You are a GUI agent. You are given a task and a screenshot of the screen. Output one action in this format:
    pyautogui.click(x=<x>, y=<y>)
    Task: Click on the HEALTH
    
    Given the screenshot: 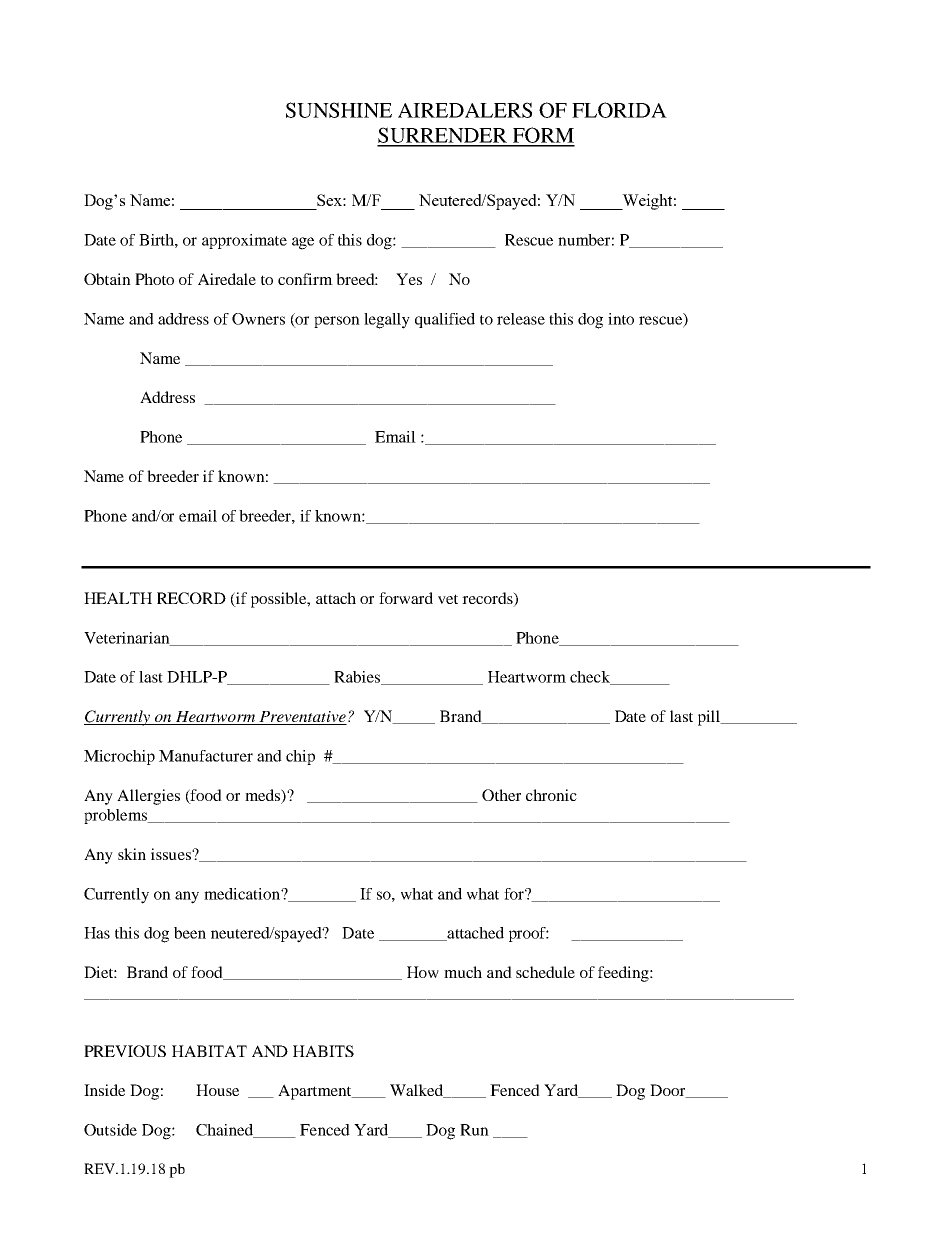 What is the action you would take?
    pyautogui.click(x=118, y=598)
